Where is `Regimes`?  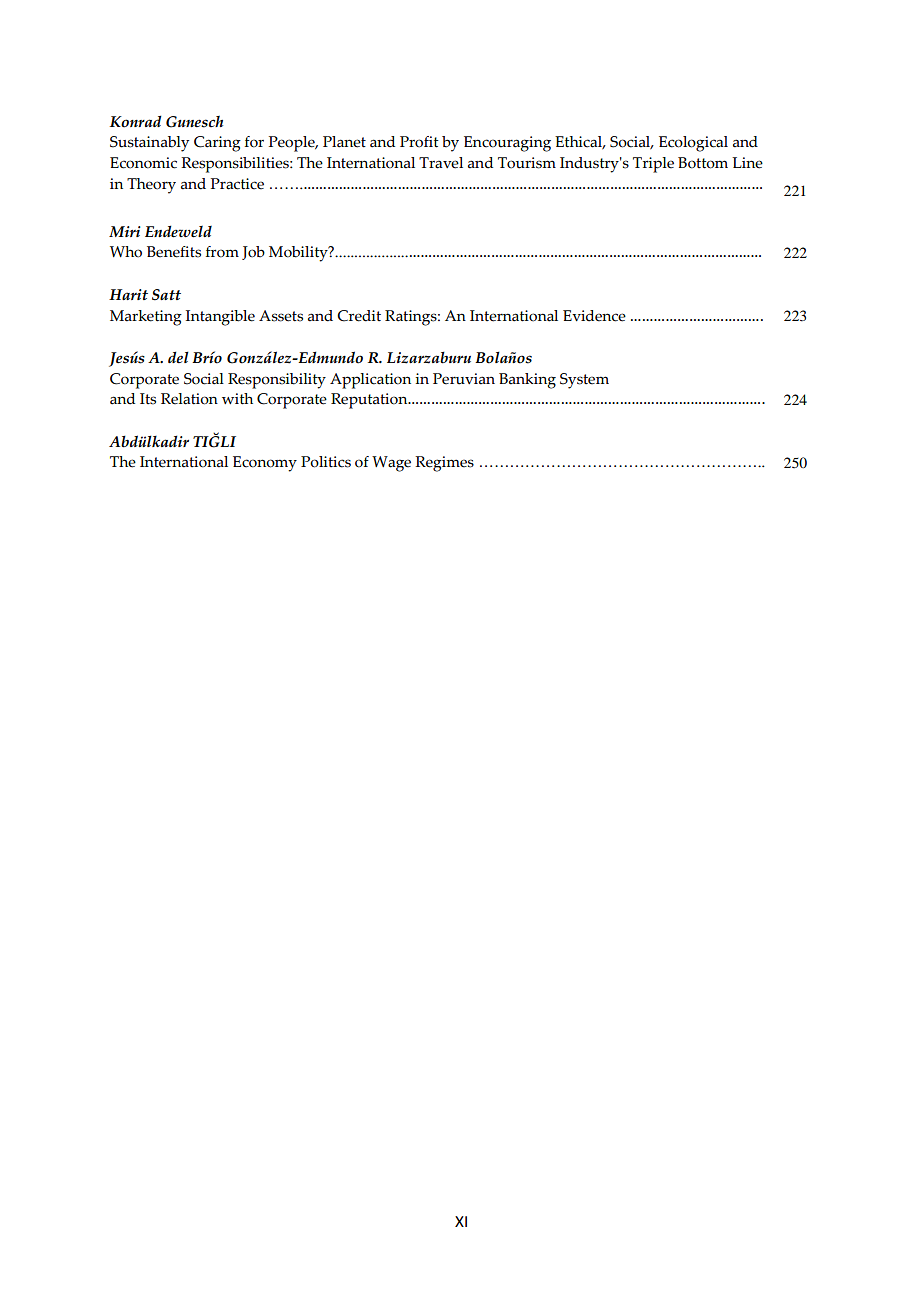
Regimes is located at coordinates (444, 464).
